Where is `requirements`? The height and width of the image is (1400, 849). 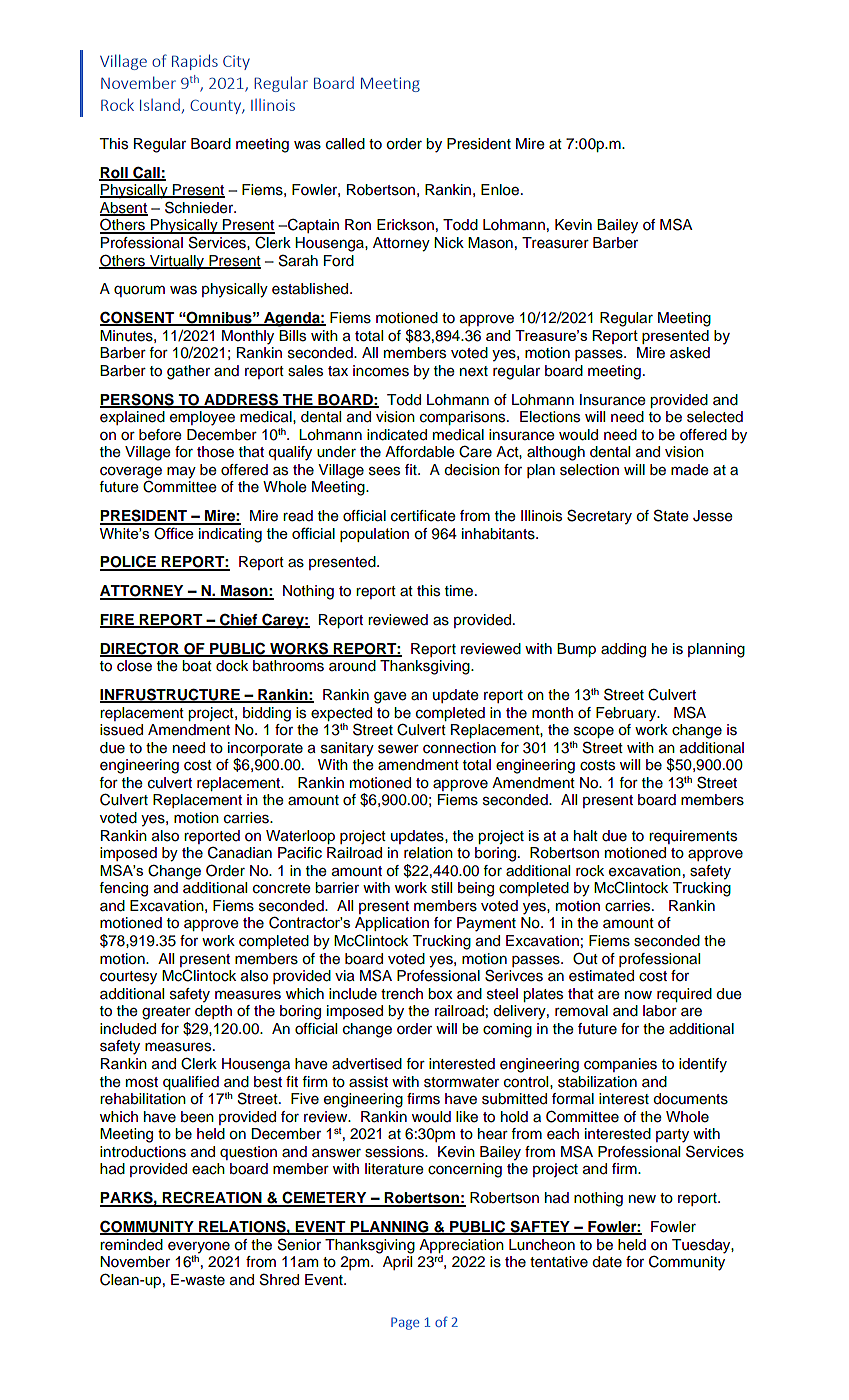
requirements is located at coordinates (693, 837).
